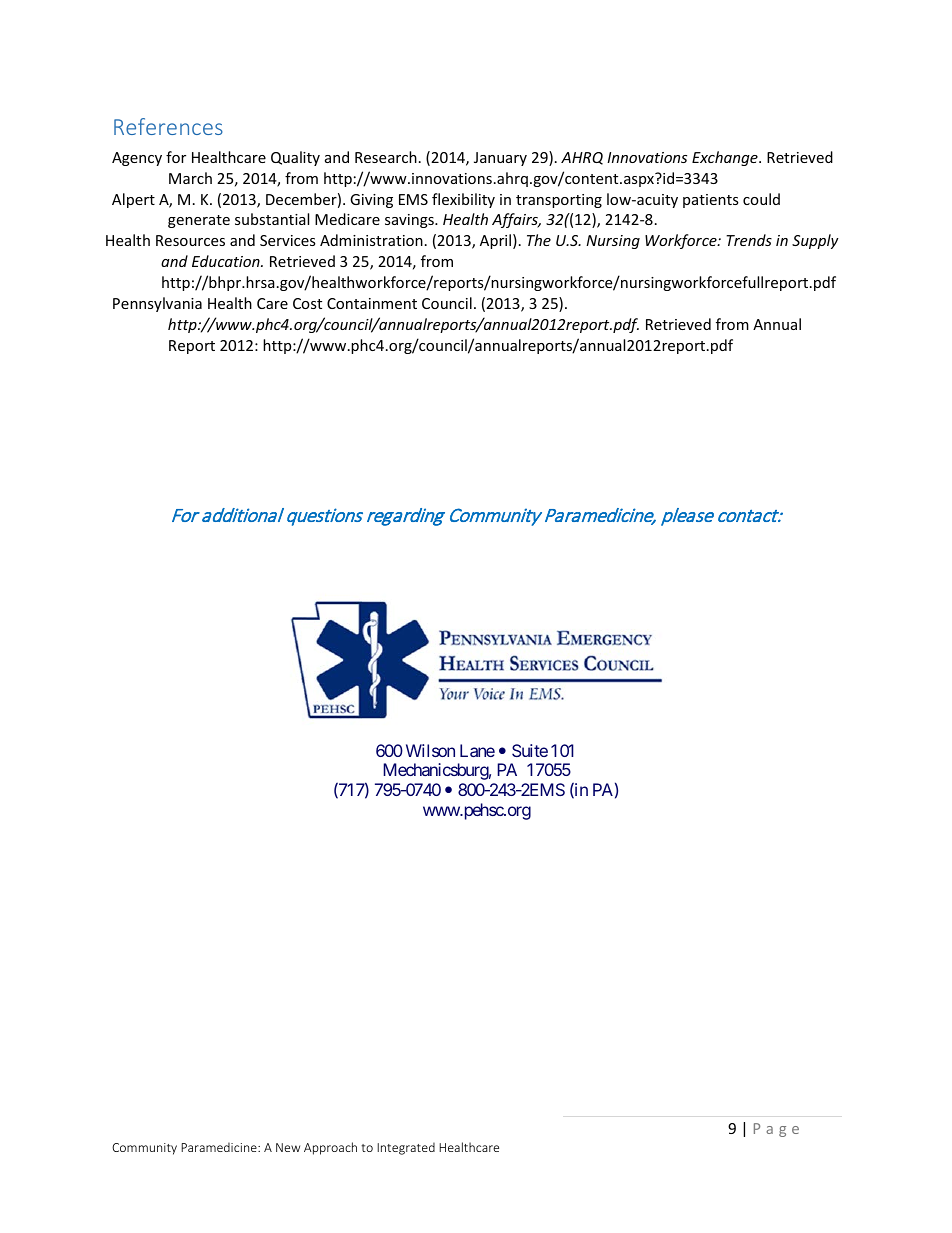 Image resolution: width=952 pixels, height=1233 pixels. I want to click on Page, so click(776, 1130).
